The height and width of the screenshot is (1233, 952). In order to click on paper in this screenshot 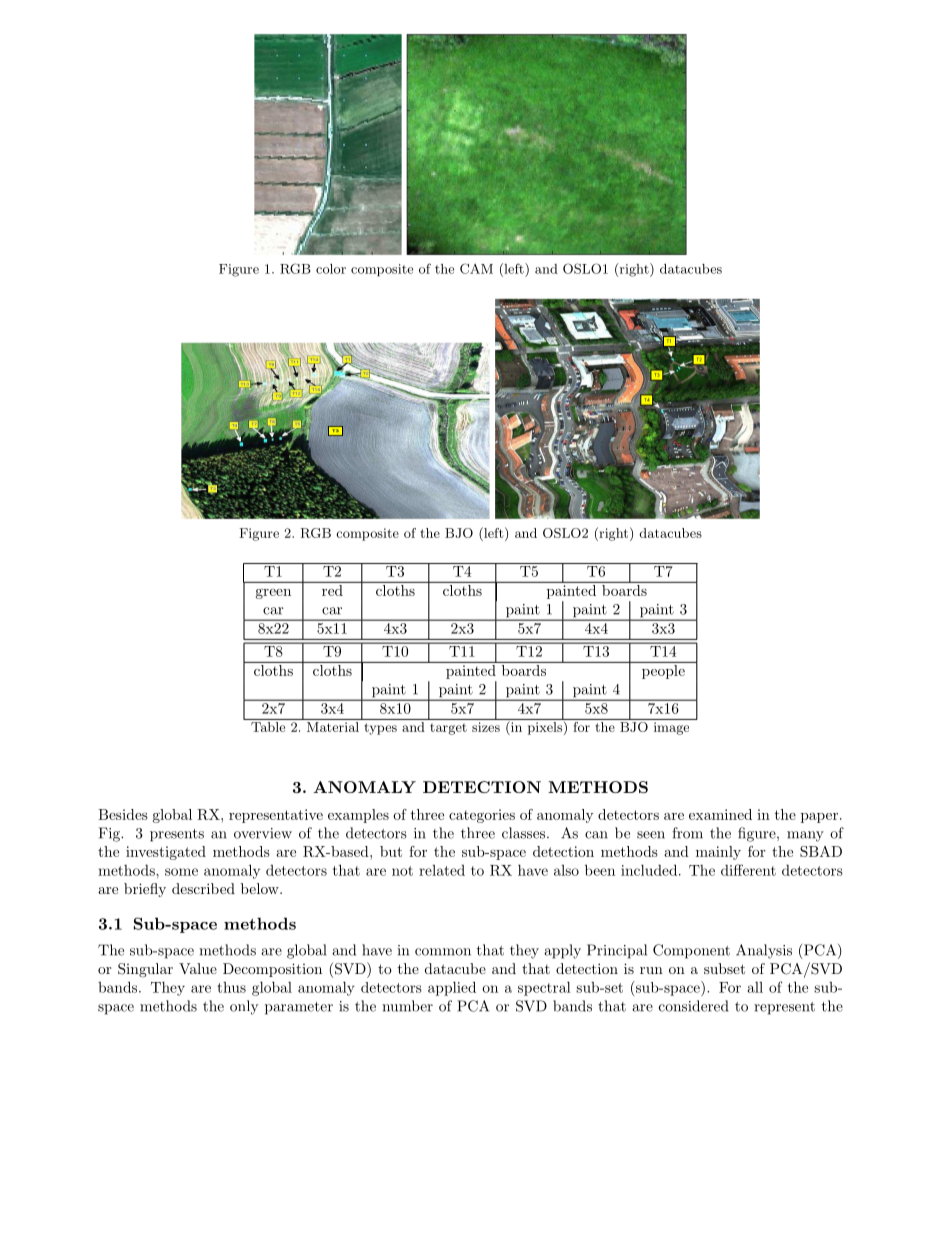, I will do `click(821, 818)`.
